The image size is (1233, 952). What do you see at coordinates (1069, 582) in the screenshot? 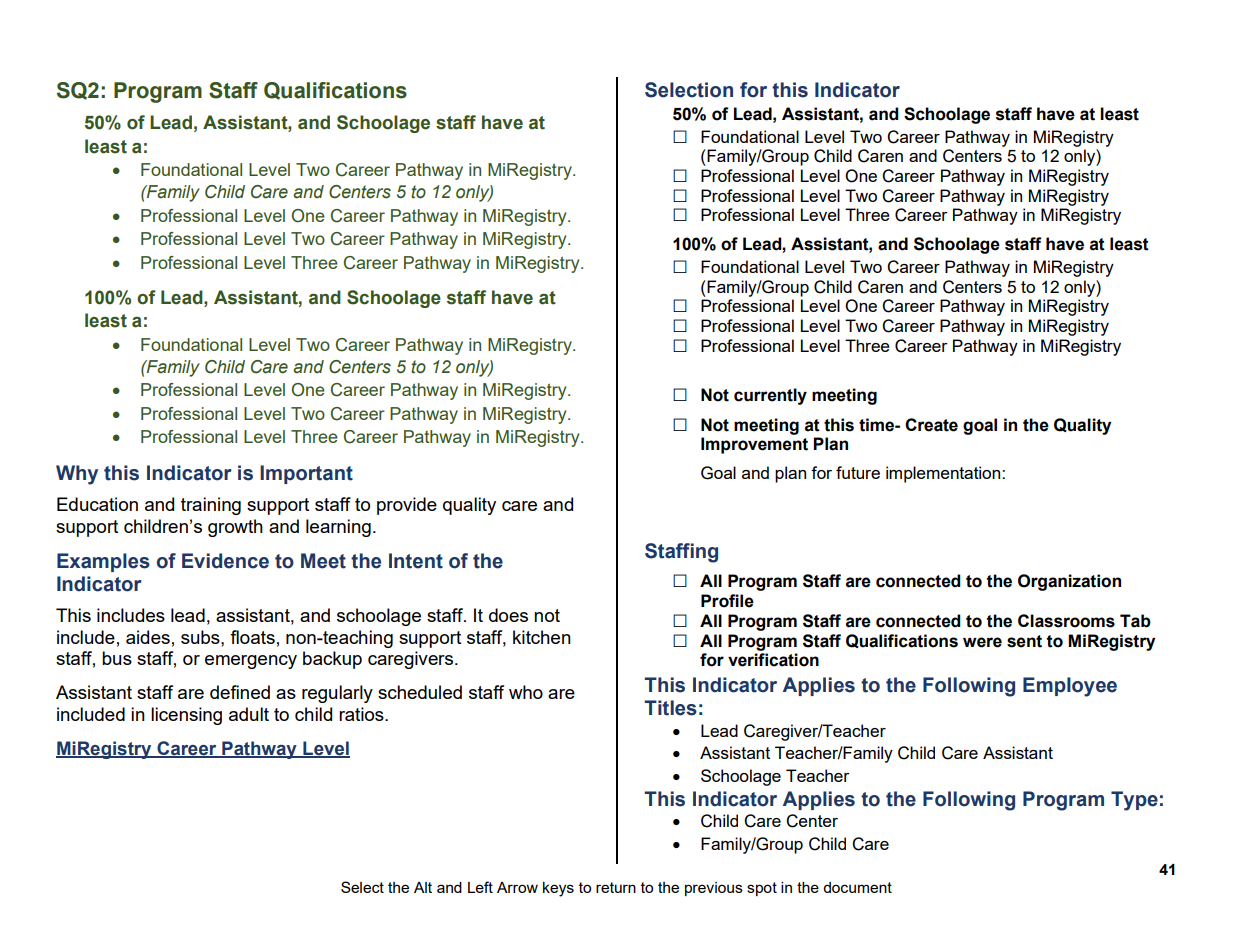
I see `Organization` at bounding box center [1069, 582].
